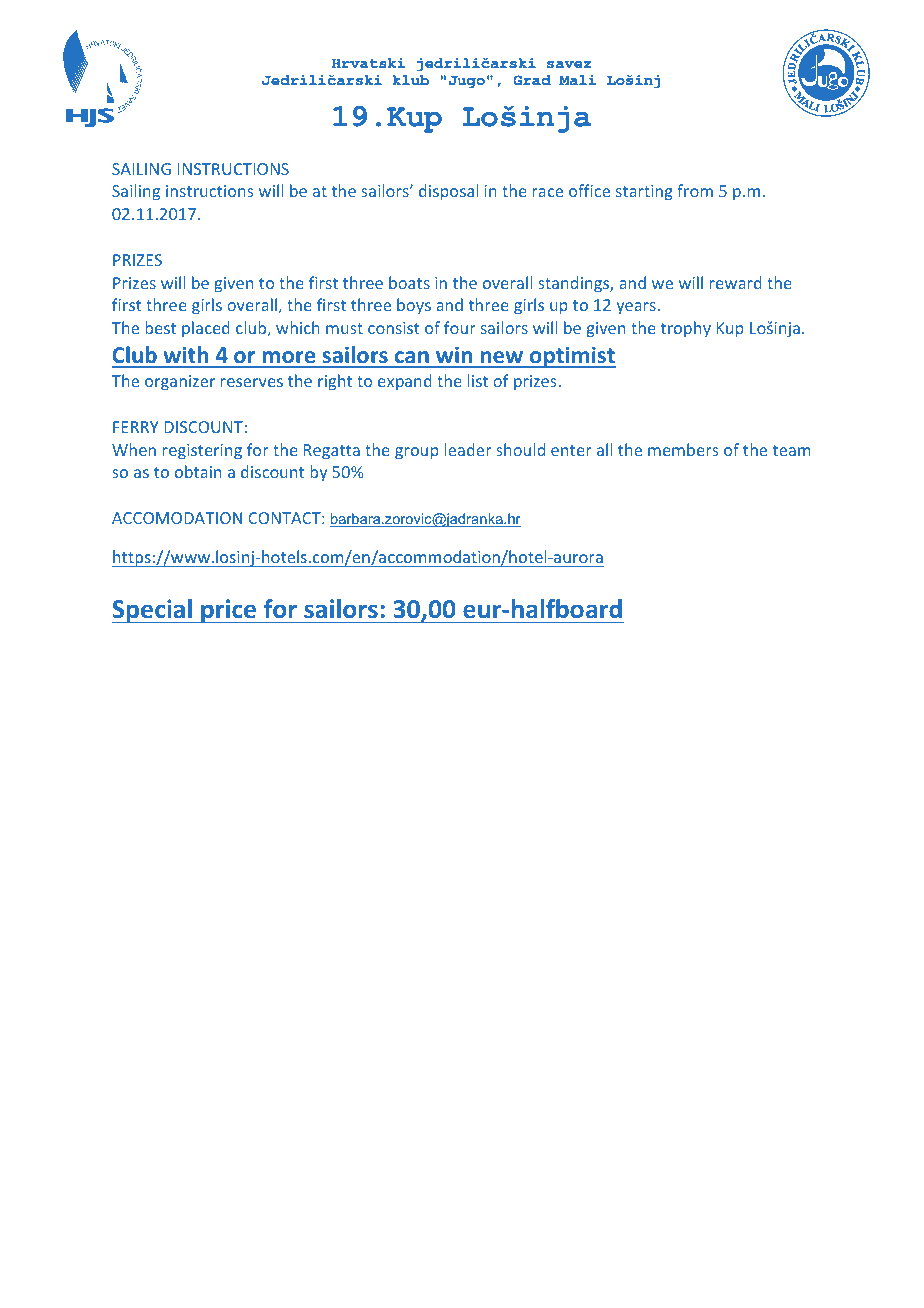 This image has height=1308, width=924. Describe the element at coordinates (683, 449) in the image. I see `members` at that location.
